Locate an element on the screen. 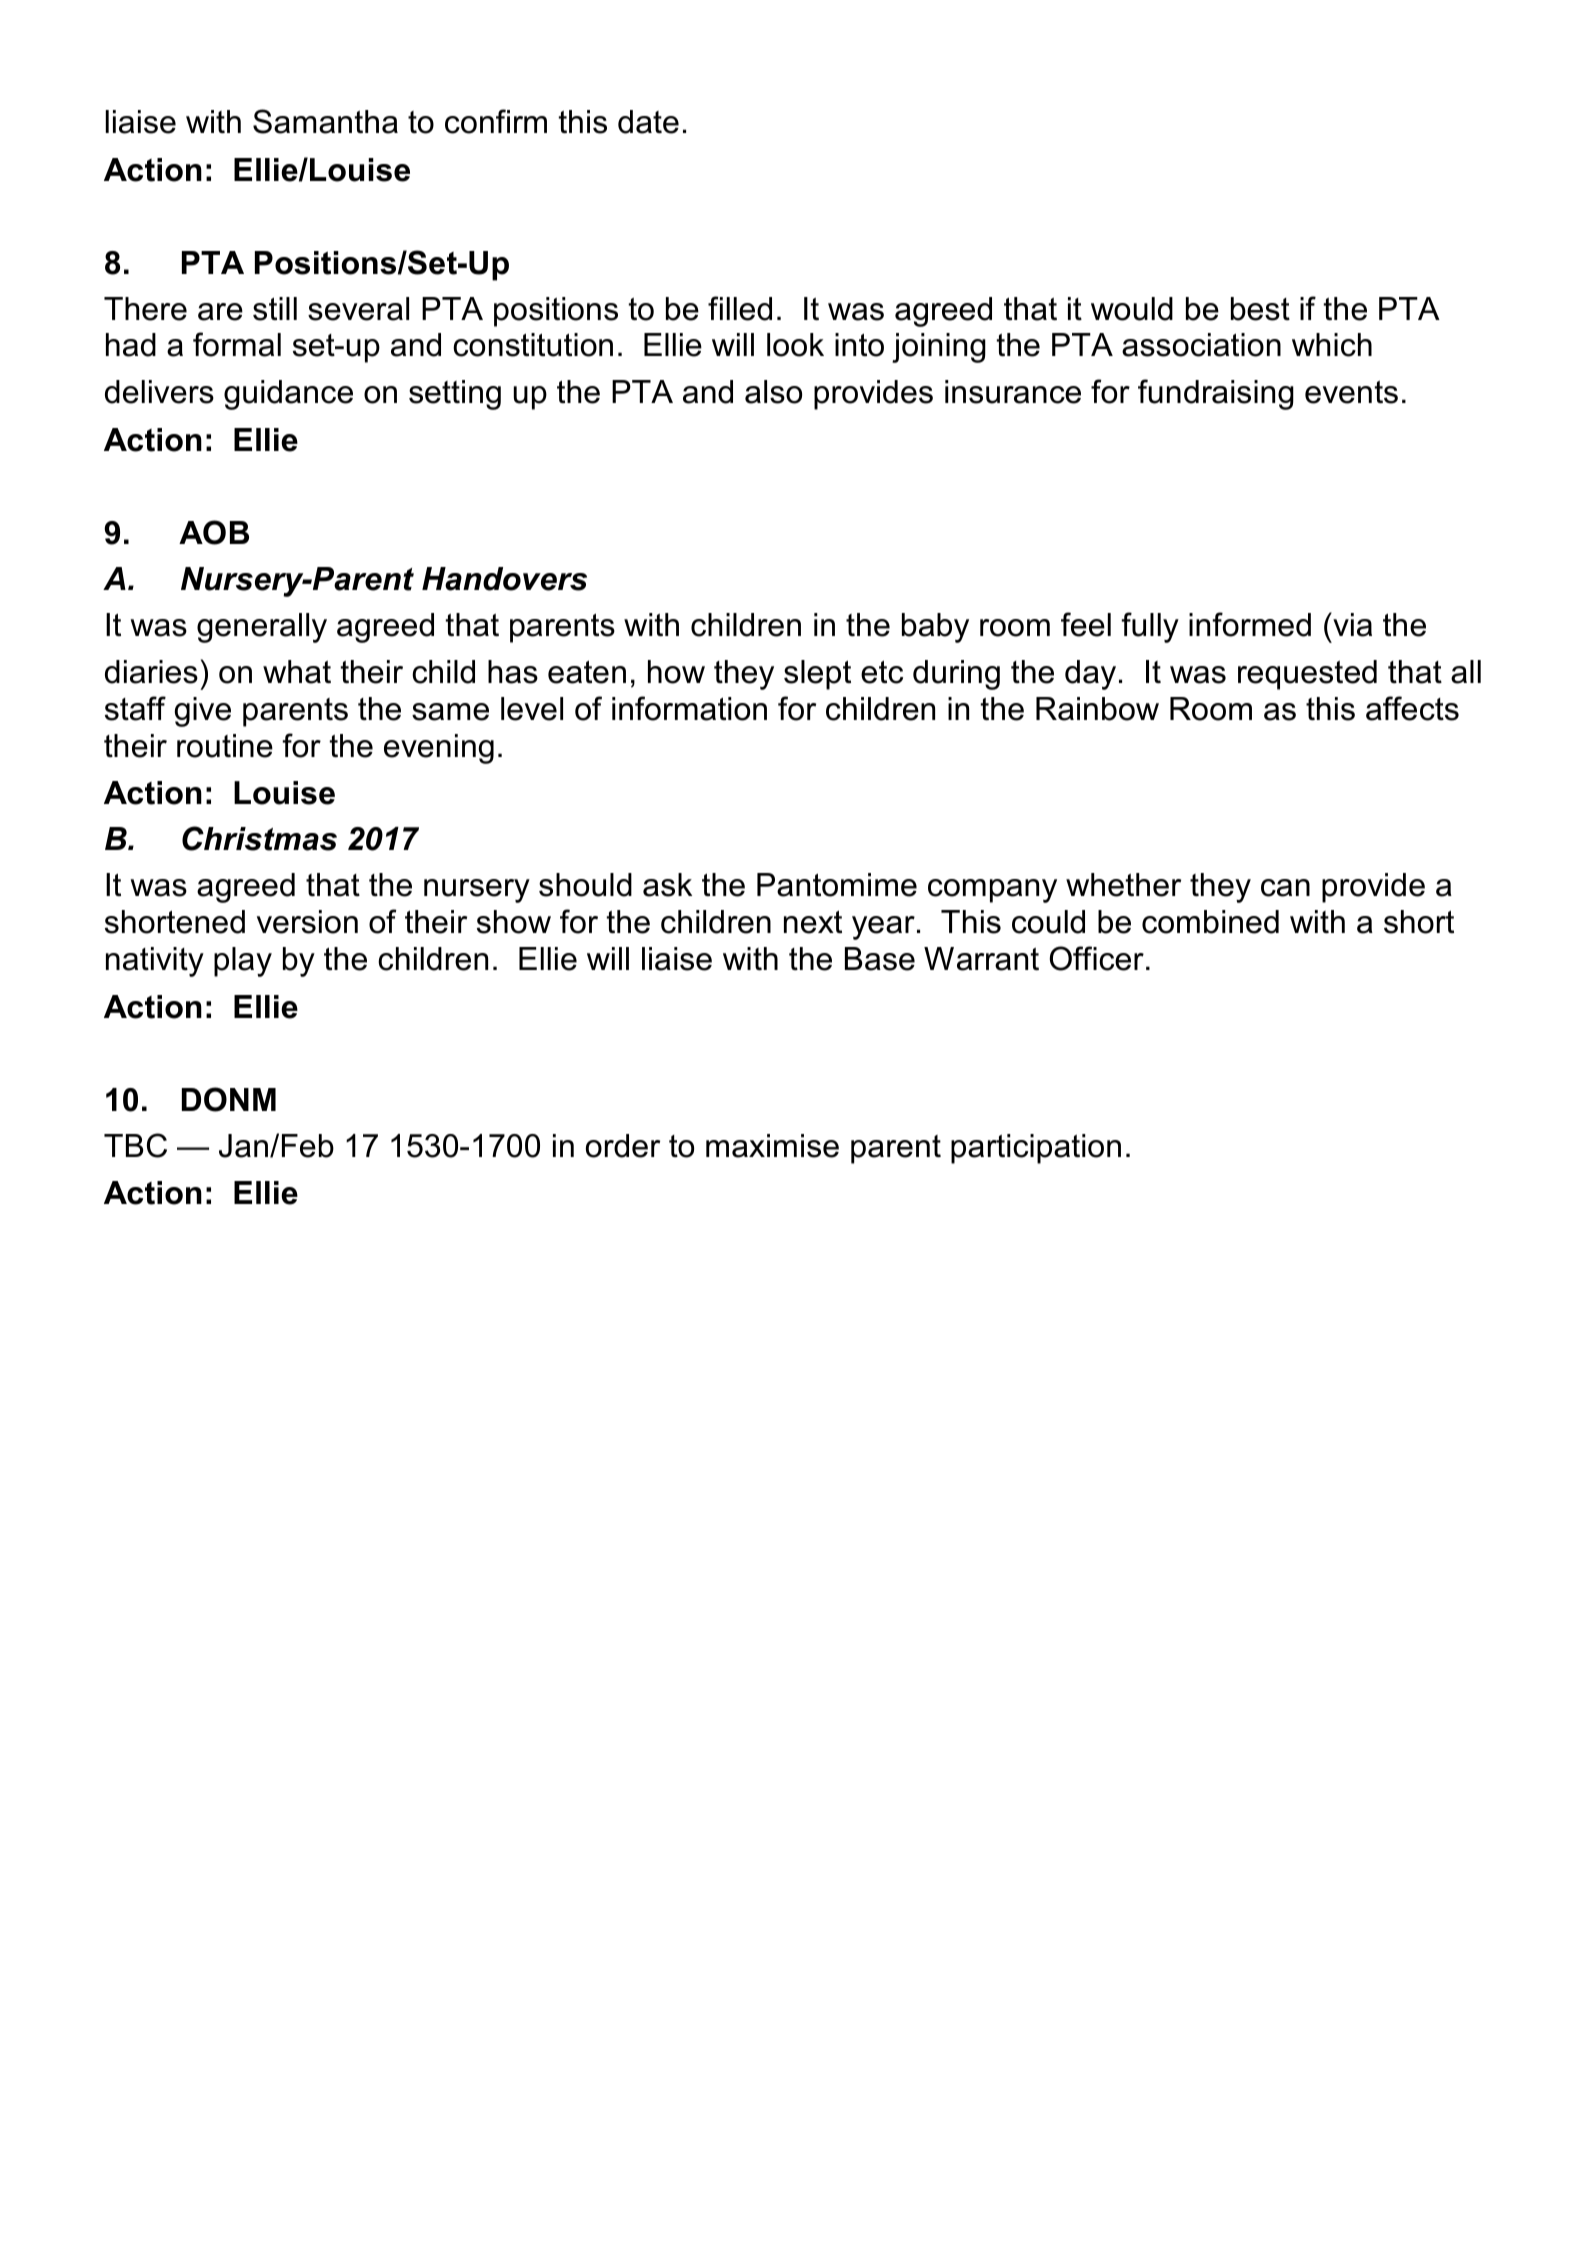 This screenshot has height=2254, width=1594. informed is located at coordinates (1250, 624).
